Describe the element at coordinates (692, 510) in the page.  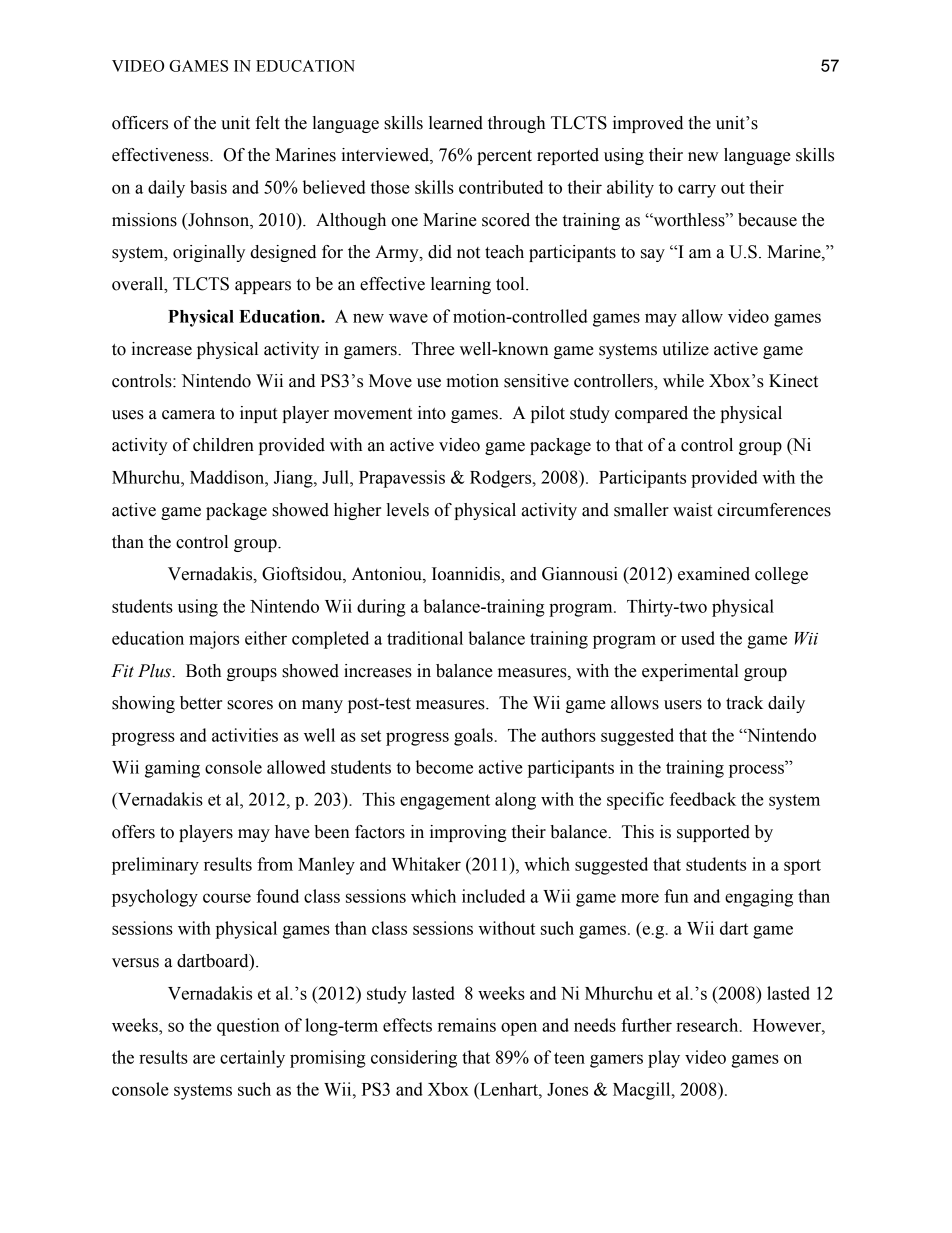
I see `waist` at that location.
